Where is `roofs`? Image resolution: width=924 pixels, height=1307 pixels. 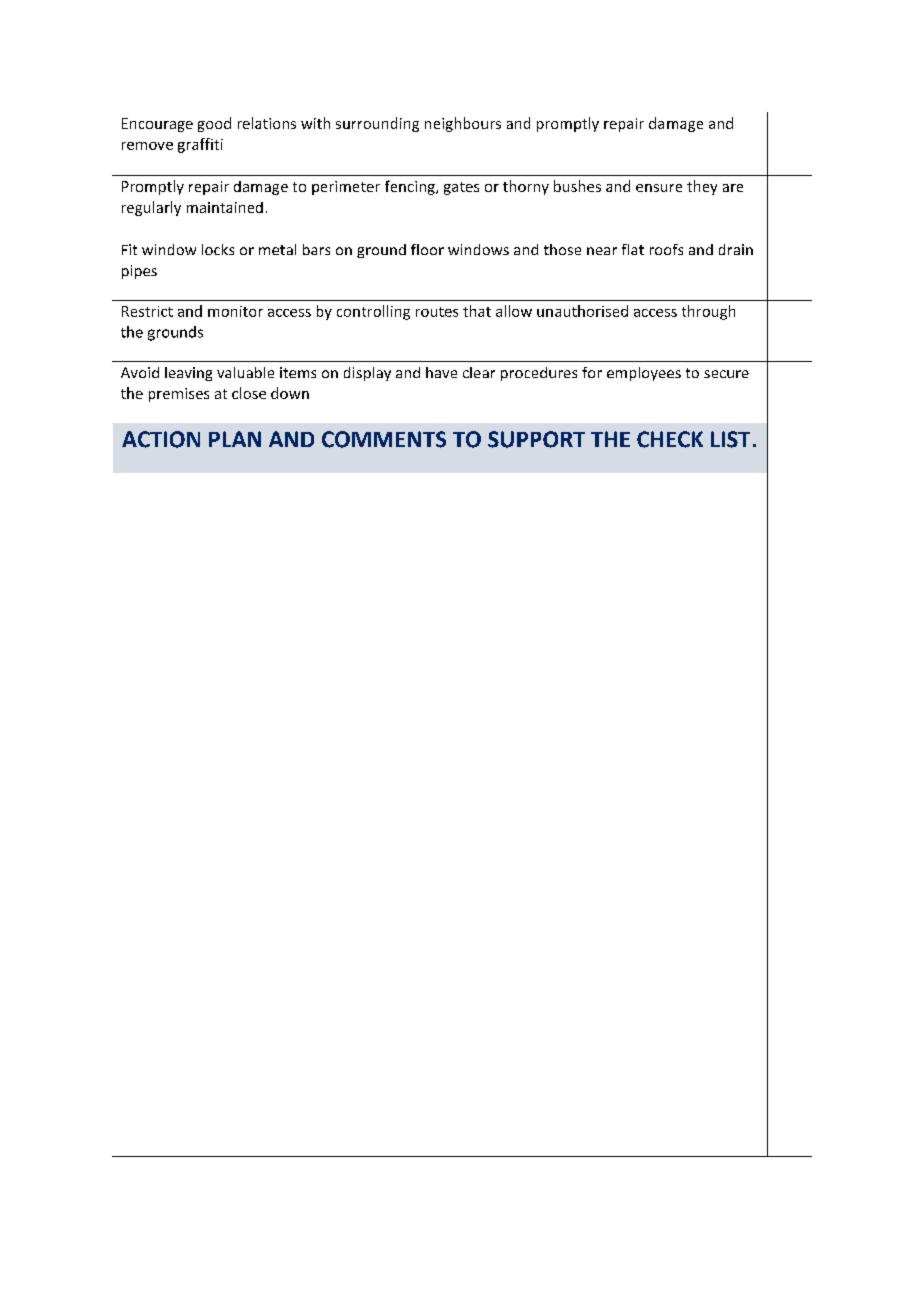
roofs is located at coordinates (666, 249).
